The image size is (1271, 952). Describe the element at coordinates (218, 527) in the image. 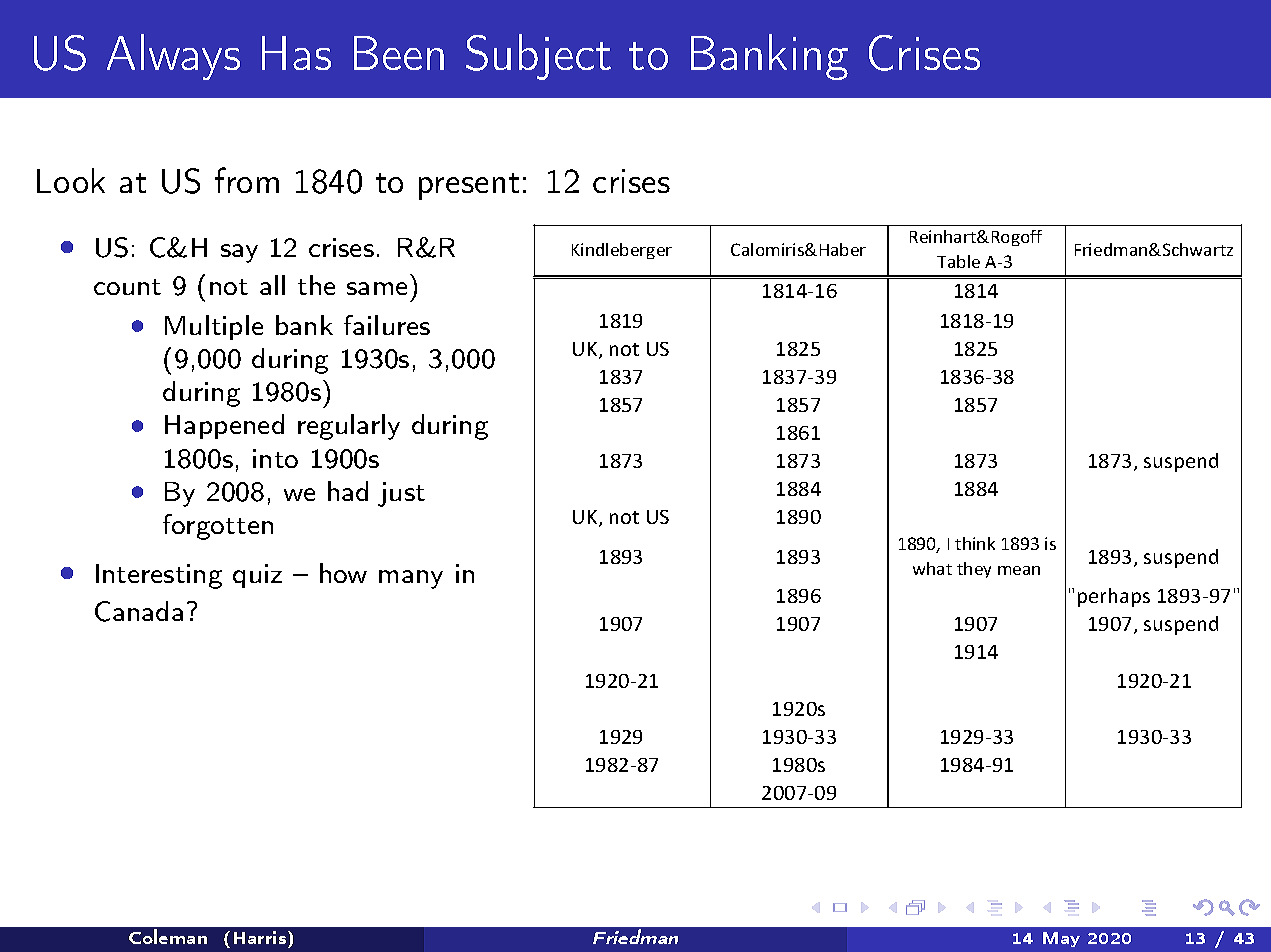

I see `forgotten` at that location.
